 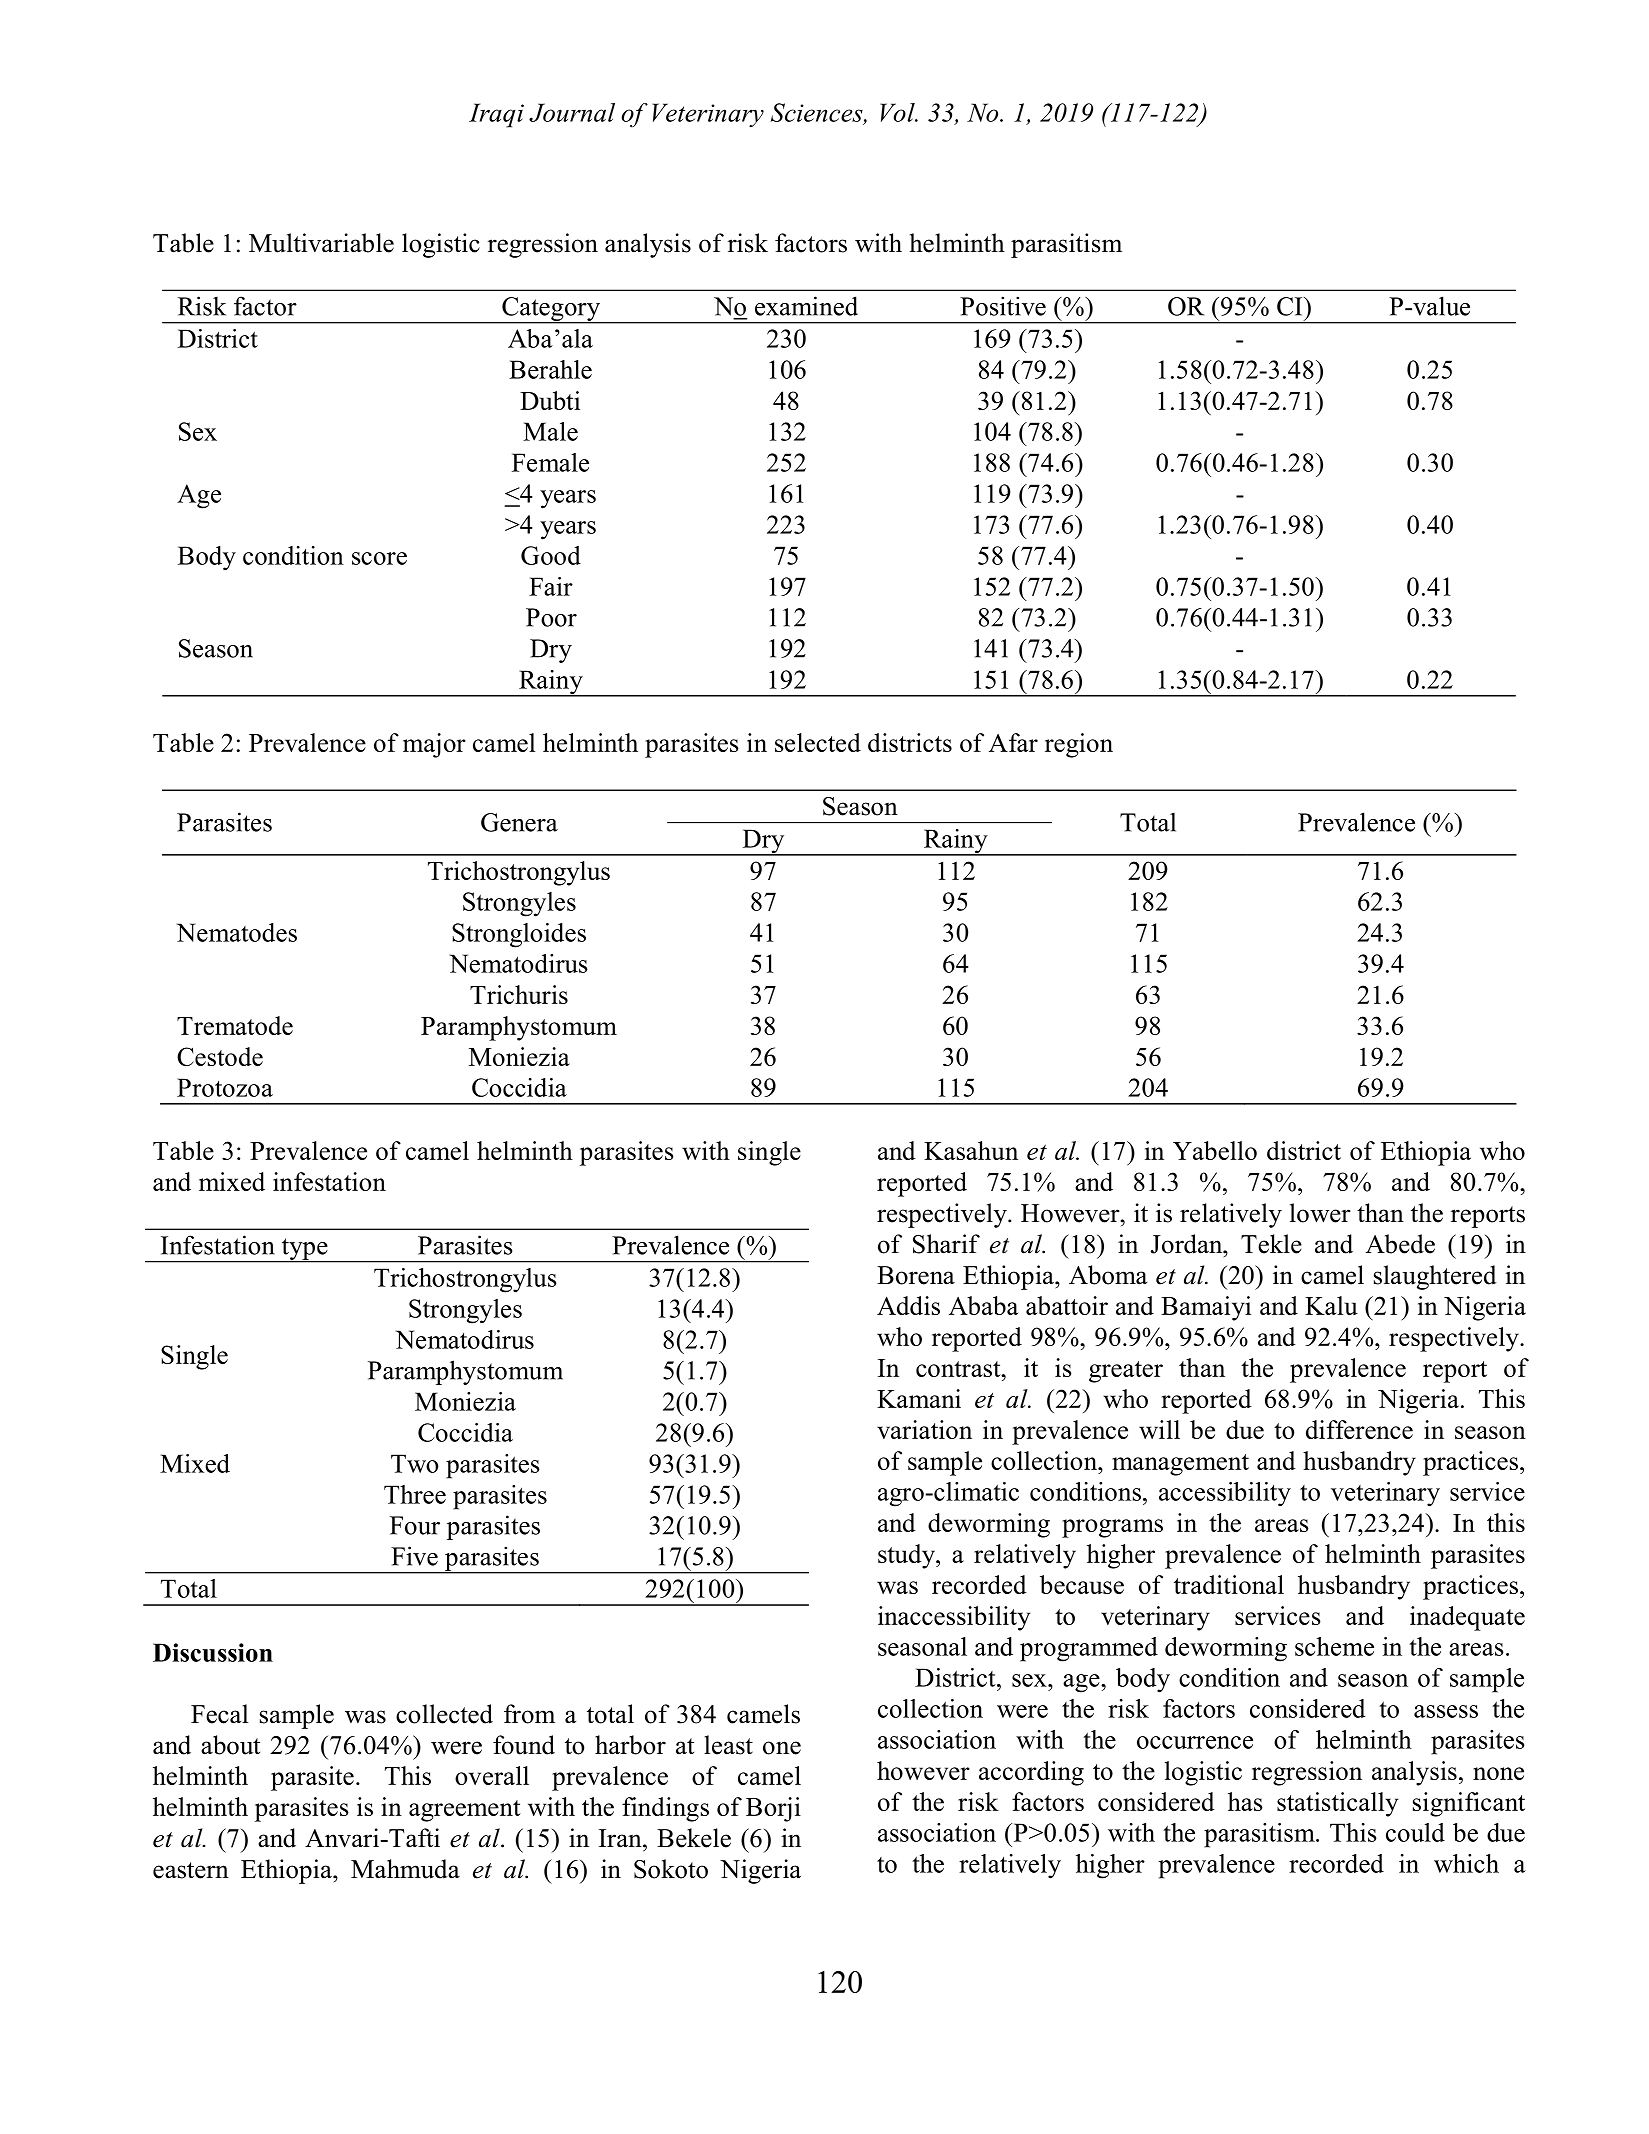 What do you see at coordinates (1359, 1429) in the screenshot?
I see `difference` at bounding box center [1359, 1429].
